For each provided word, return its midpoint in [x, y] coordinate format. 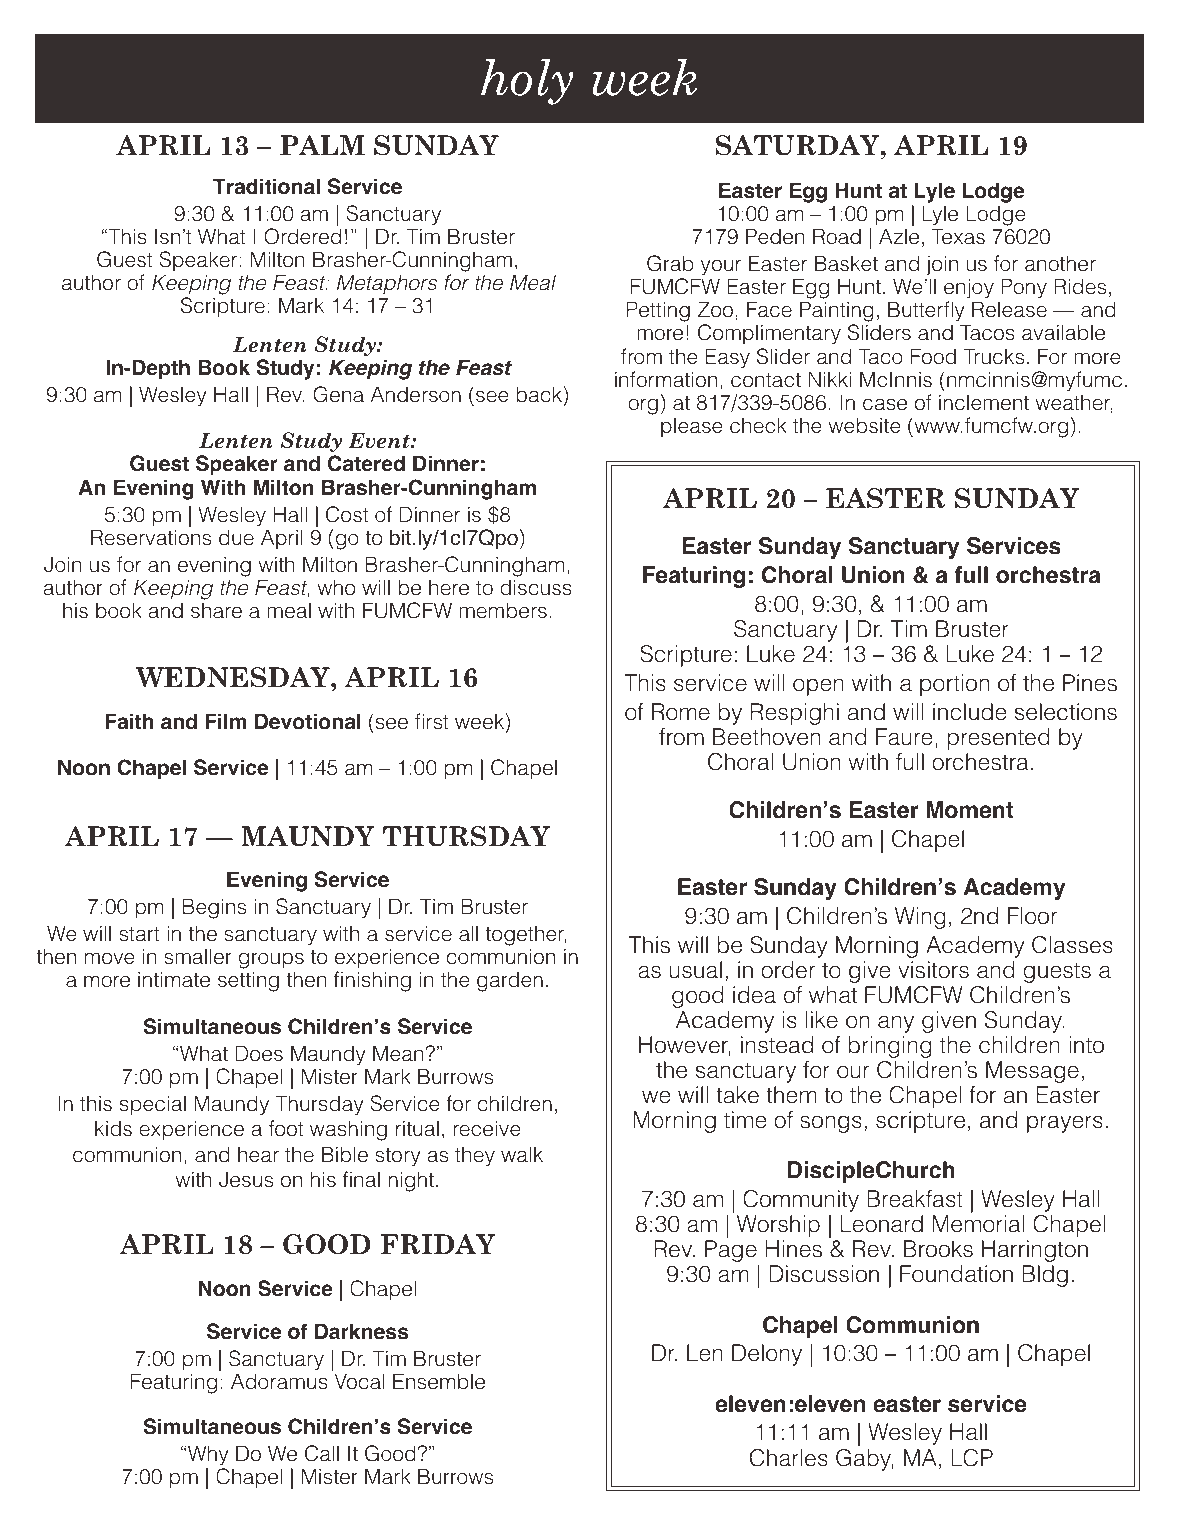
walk [522, 1154]
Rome [681, 712]
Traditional [266, 186]
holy [527, 82]
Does [259, 1053]
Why [208, 1455]
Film [226, 721]
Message [1032, 1072]
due [236, 537]
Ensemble [439, 1381]
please [692, 428]
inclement [984, 402]
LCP [972, 1458]
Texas [958, 236]
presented [999, 739]
